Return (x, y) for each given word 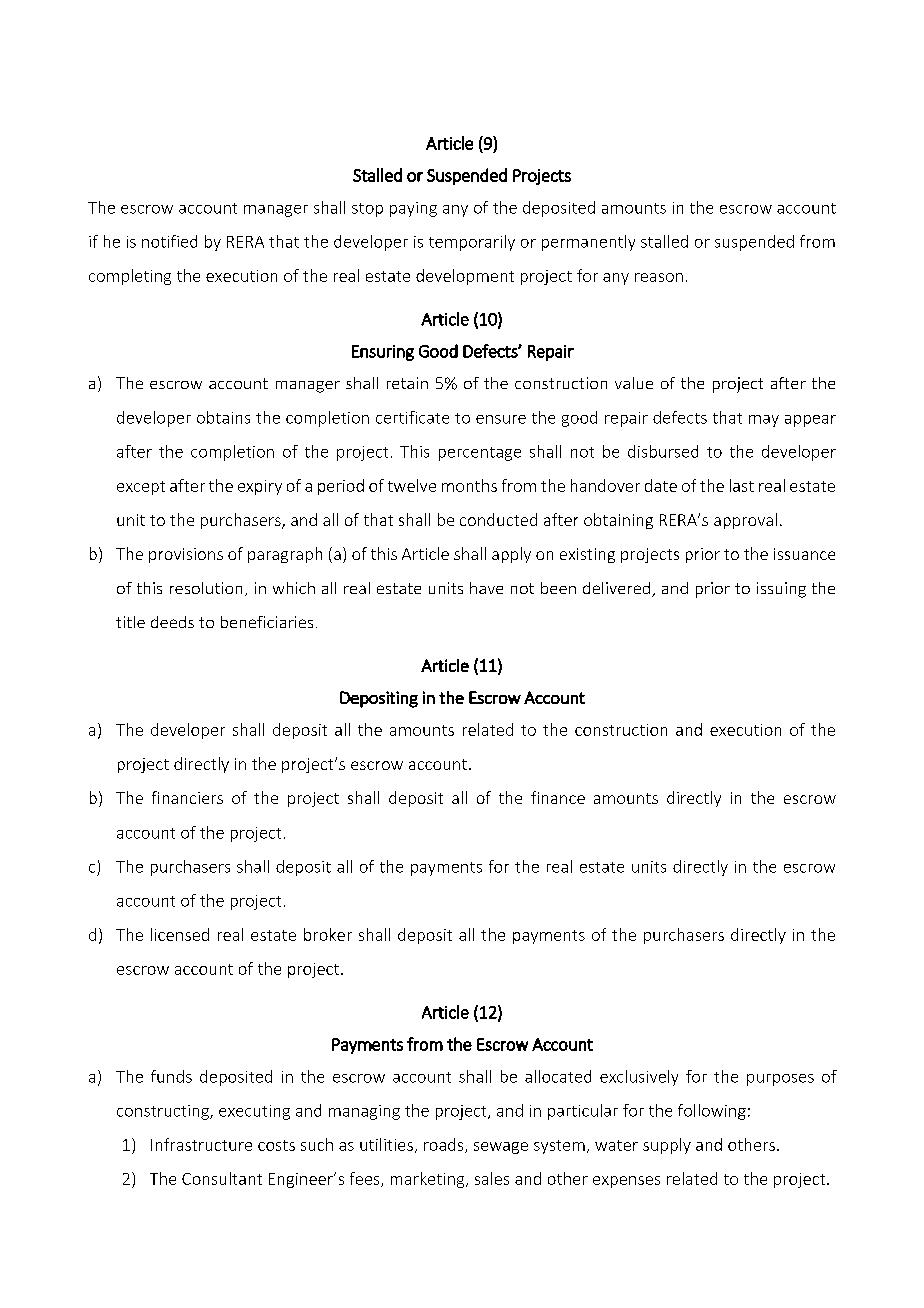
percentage (480, 454)
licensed (180, 934)
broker (328, 934)
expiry (260, 487)
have (486, 588)
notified (169, 241)
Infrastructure (201, 1144)
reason (659, 277)
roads (445, 1145)
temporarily (472, 243)
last (742, 485)
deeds (172, 622)
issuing (781, 590)
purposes (780, 1080)
